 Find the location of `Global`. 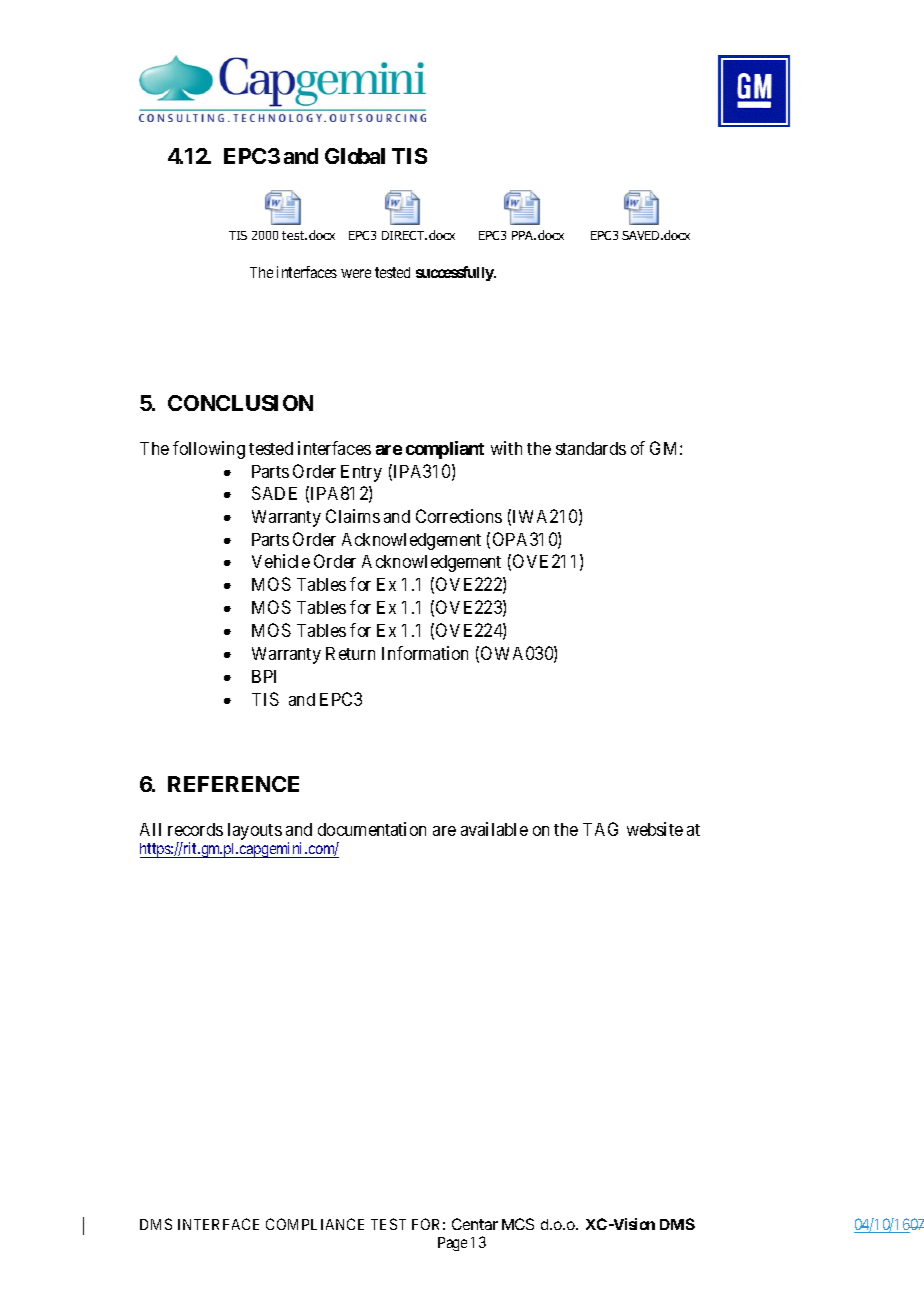

Global is located at coordinates (355, 156).
